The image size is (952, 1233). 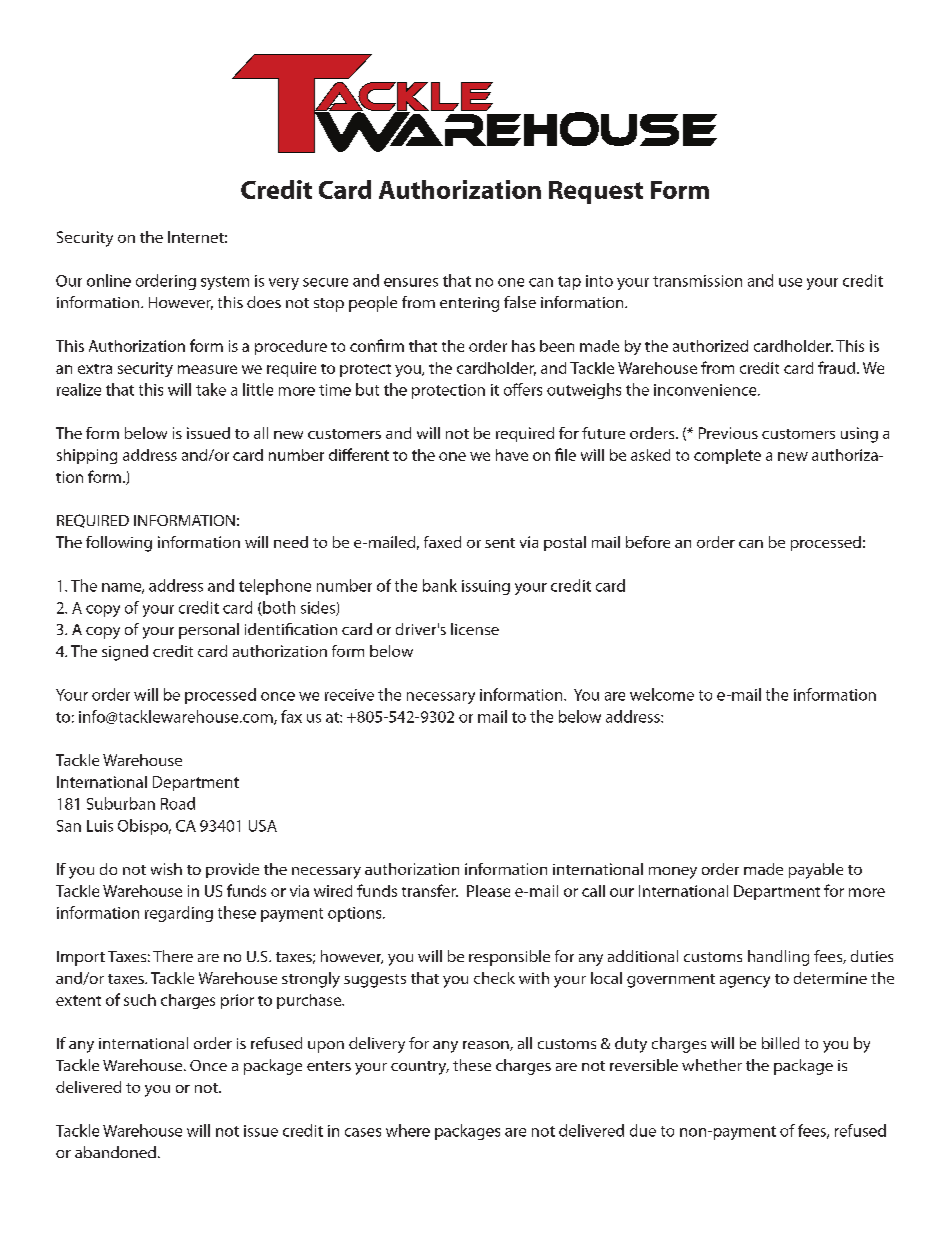 I want to click on have, so click(x=512, y=455).
